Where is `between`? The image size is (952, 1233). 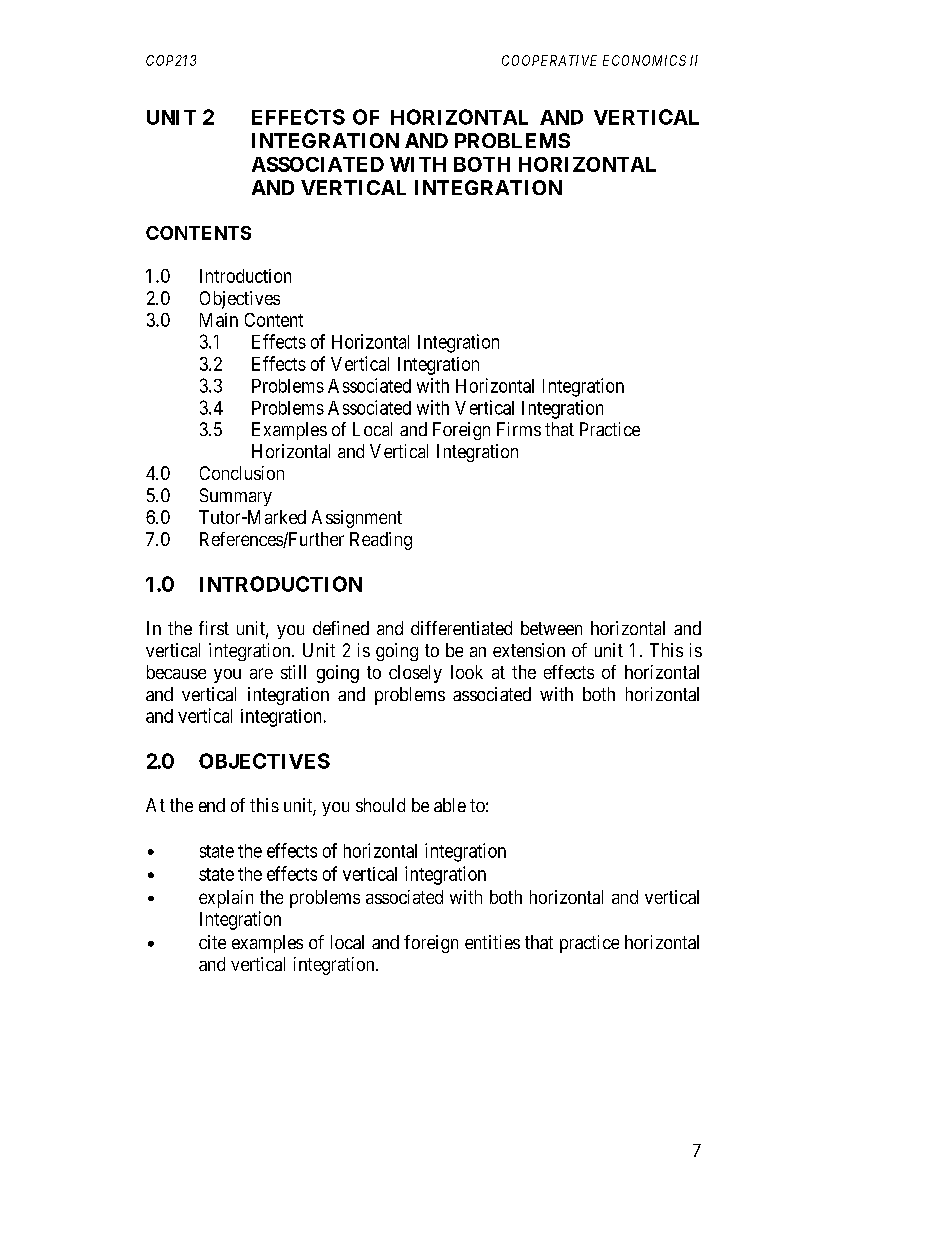
between is located at coordinates (551, 628).
